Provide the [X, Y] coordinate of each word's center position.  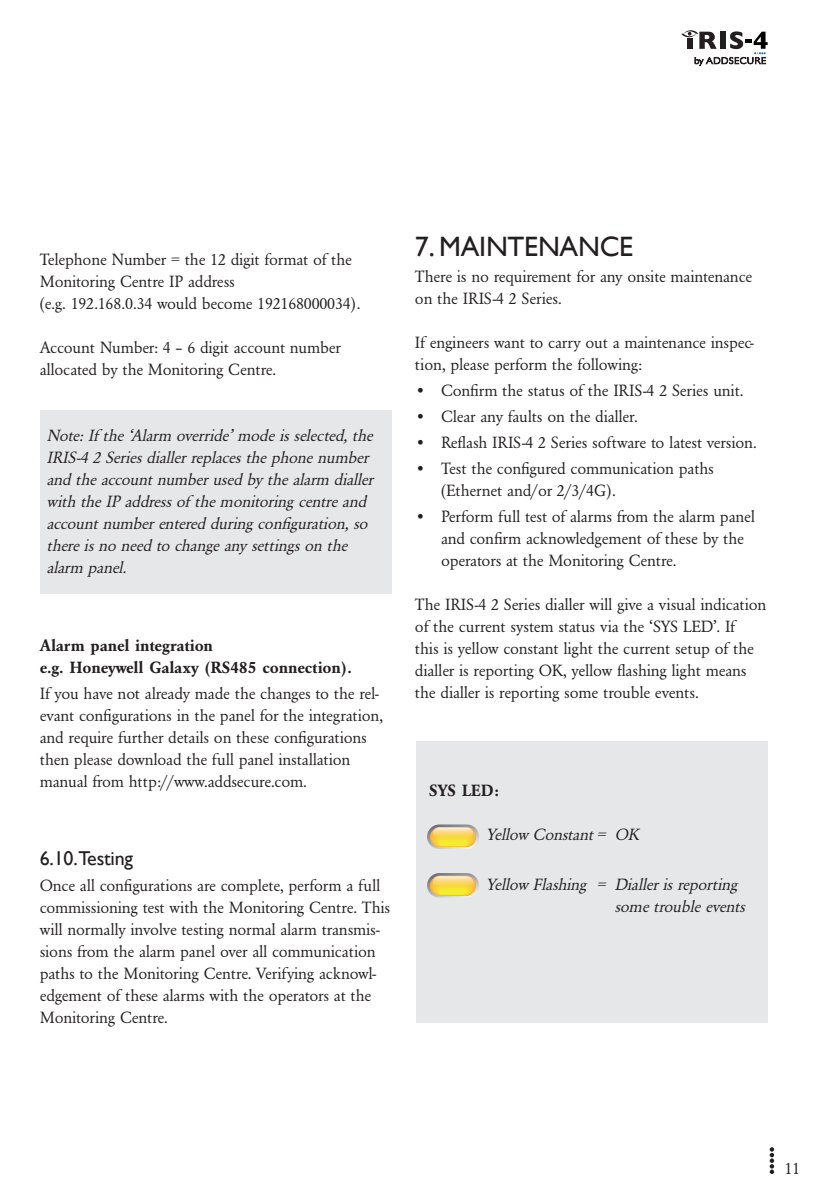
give [629, 606]
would [177, 303]
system [532, 629]
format [286, 259]
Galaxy [174, 669]
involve [154, 929]
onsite [647, 276]
